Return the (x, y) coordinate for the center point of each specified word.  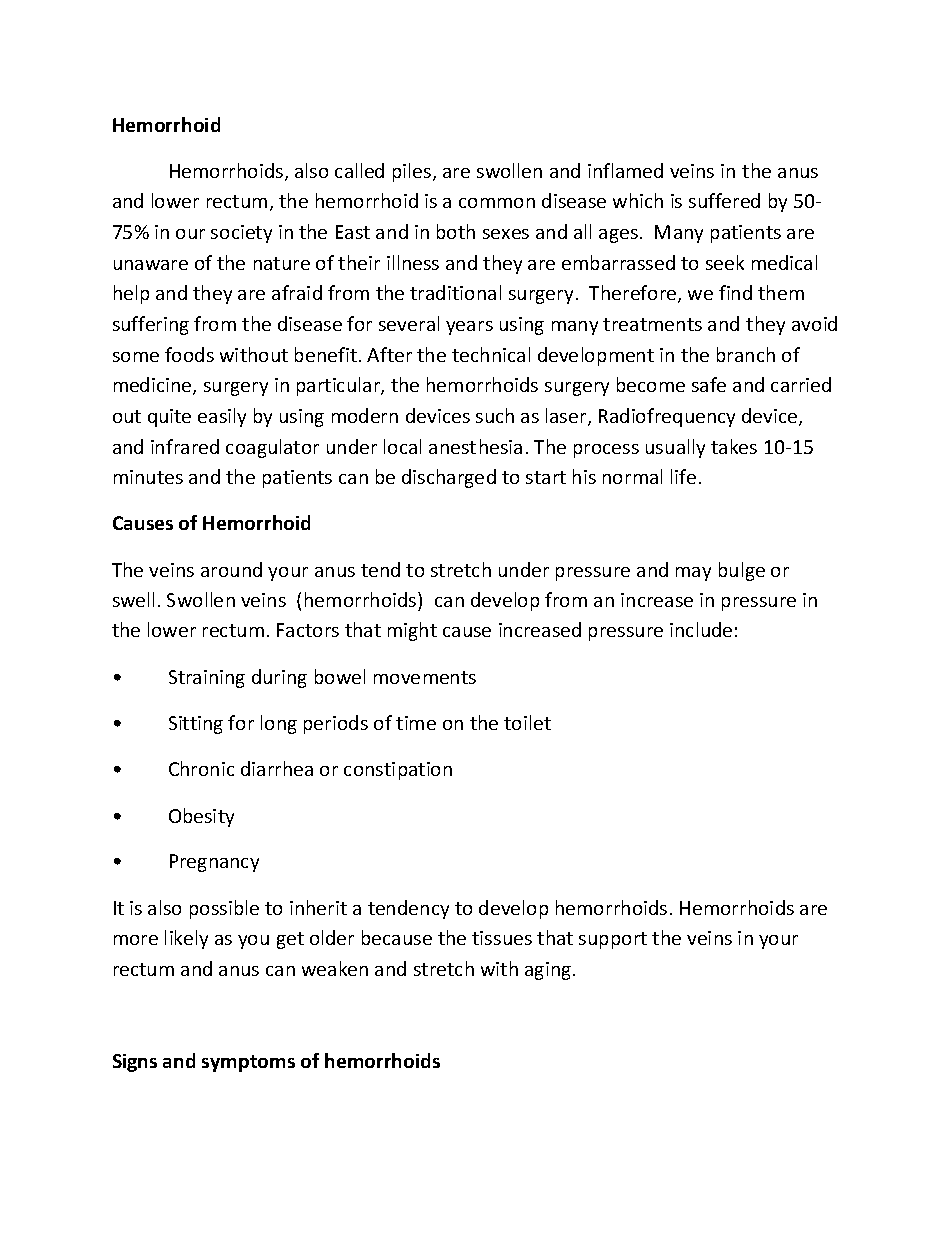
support (613, 940)
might (412, 631)
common (497, 203)
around (231, 569)
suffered (724, 200)
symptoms (248, 1063)
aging (548, 971)
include (701, 629)
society (241, 234)
